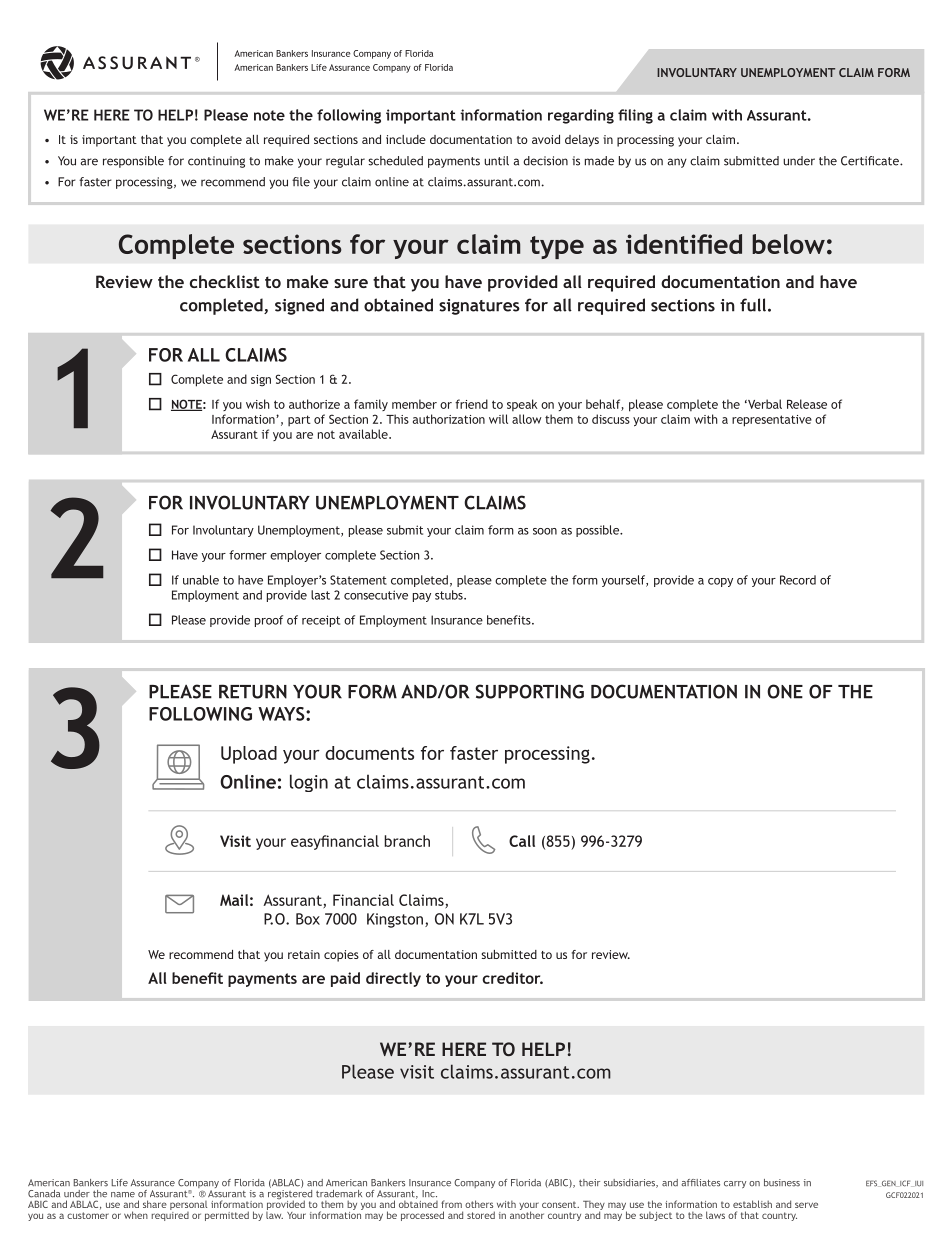 The height and width of the image is (1233, 952). What do you see at coordinates (451, 1204) in the image?
I see `from` at bounding box center [451, 1204].
